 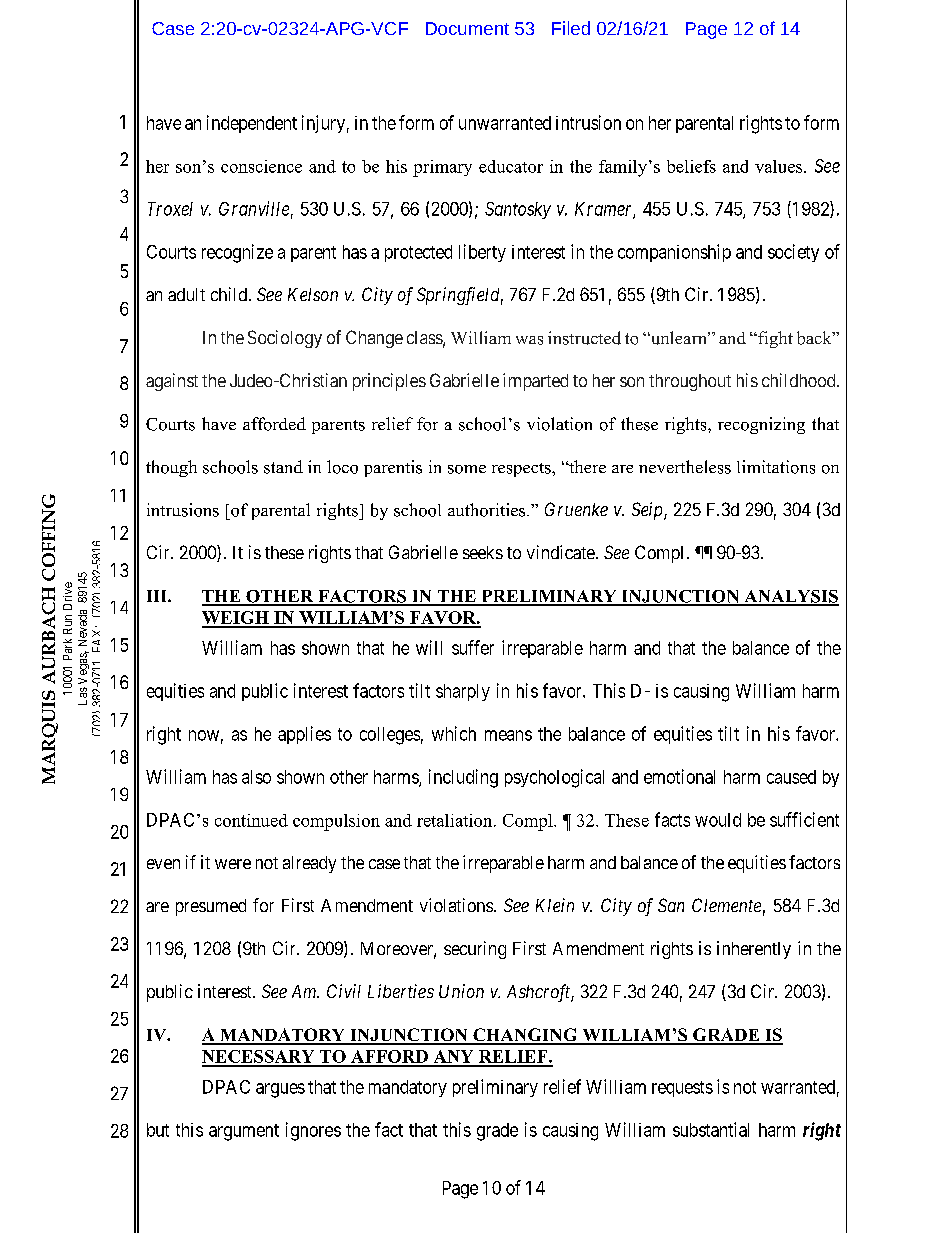 What do you see at coordinates (252, 124) in the page?
I see `independent` at bounding box center [252, 124].
